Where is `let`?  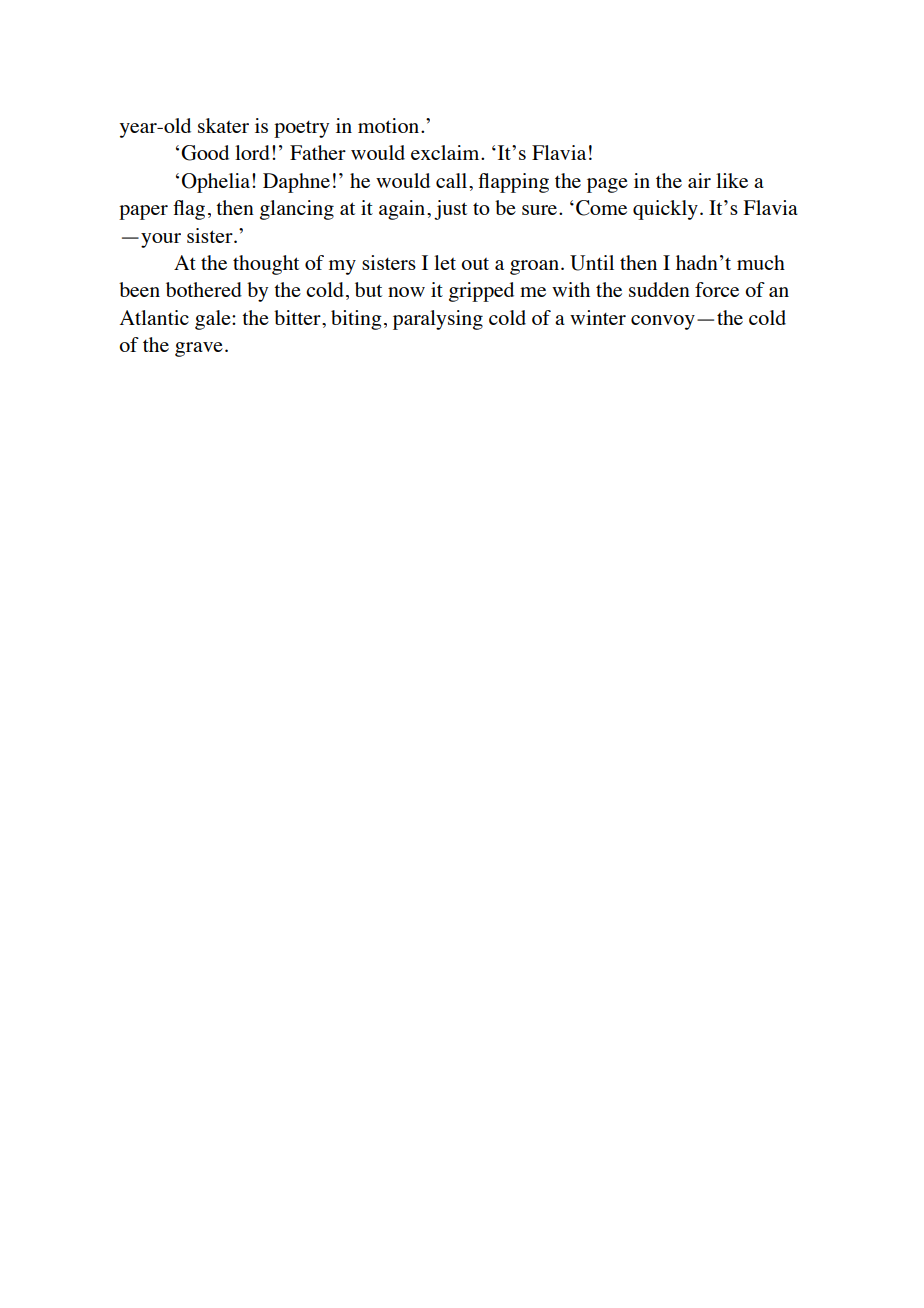 let is located at coordinates (445, 262).
